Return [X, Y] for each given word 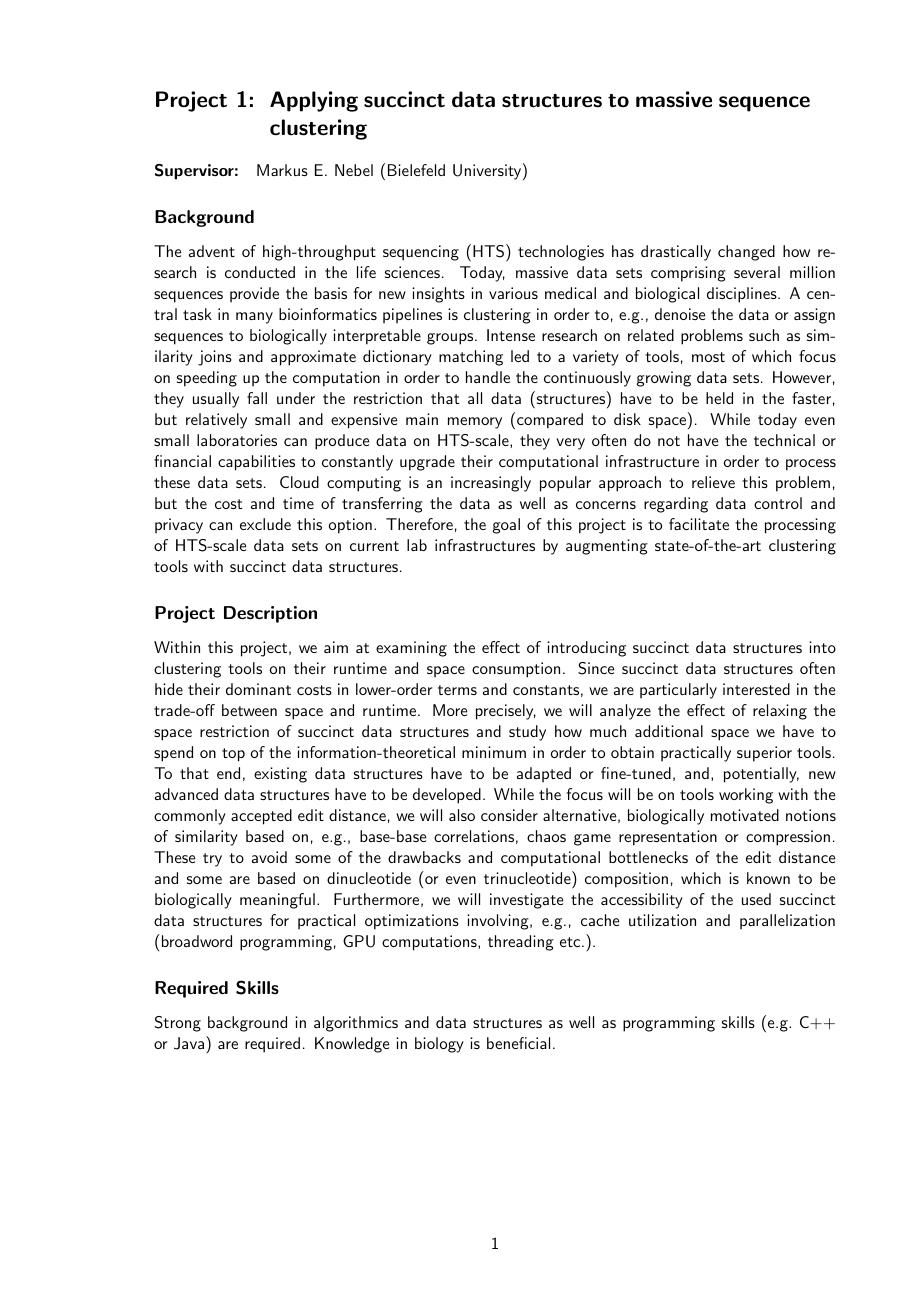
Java [190, 1043]
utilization [662, 920]
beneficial [518, 1043]
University [487, 172]
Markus [282, 170]
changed [746, 253]
